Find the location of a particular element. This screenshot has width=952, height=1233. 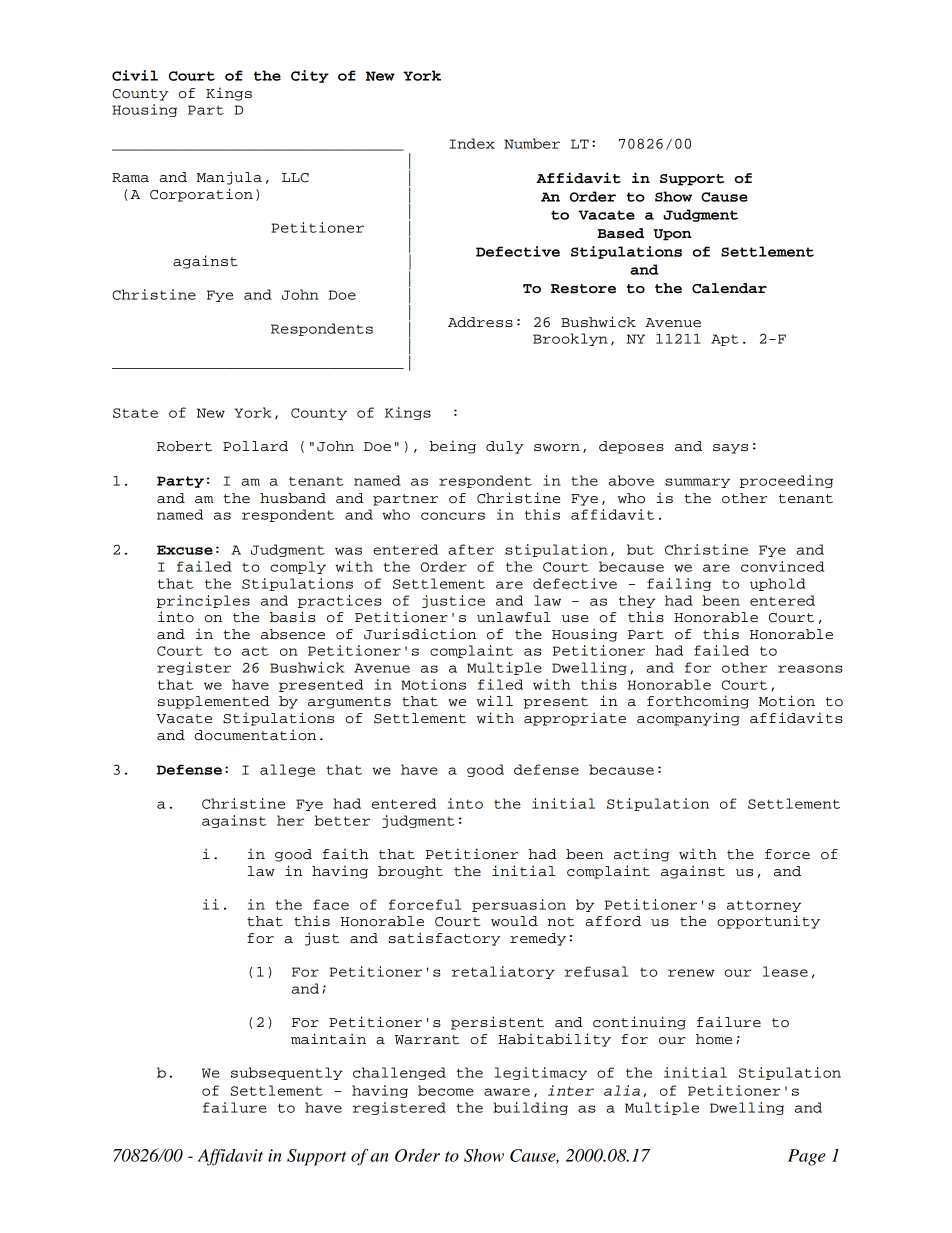

says is located at coordinates (730, 449).
